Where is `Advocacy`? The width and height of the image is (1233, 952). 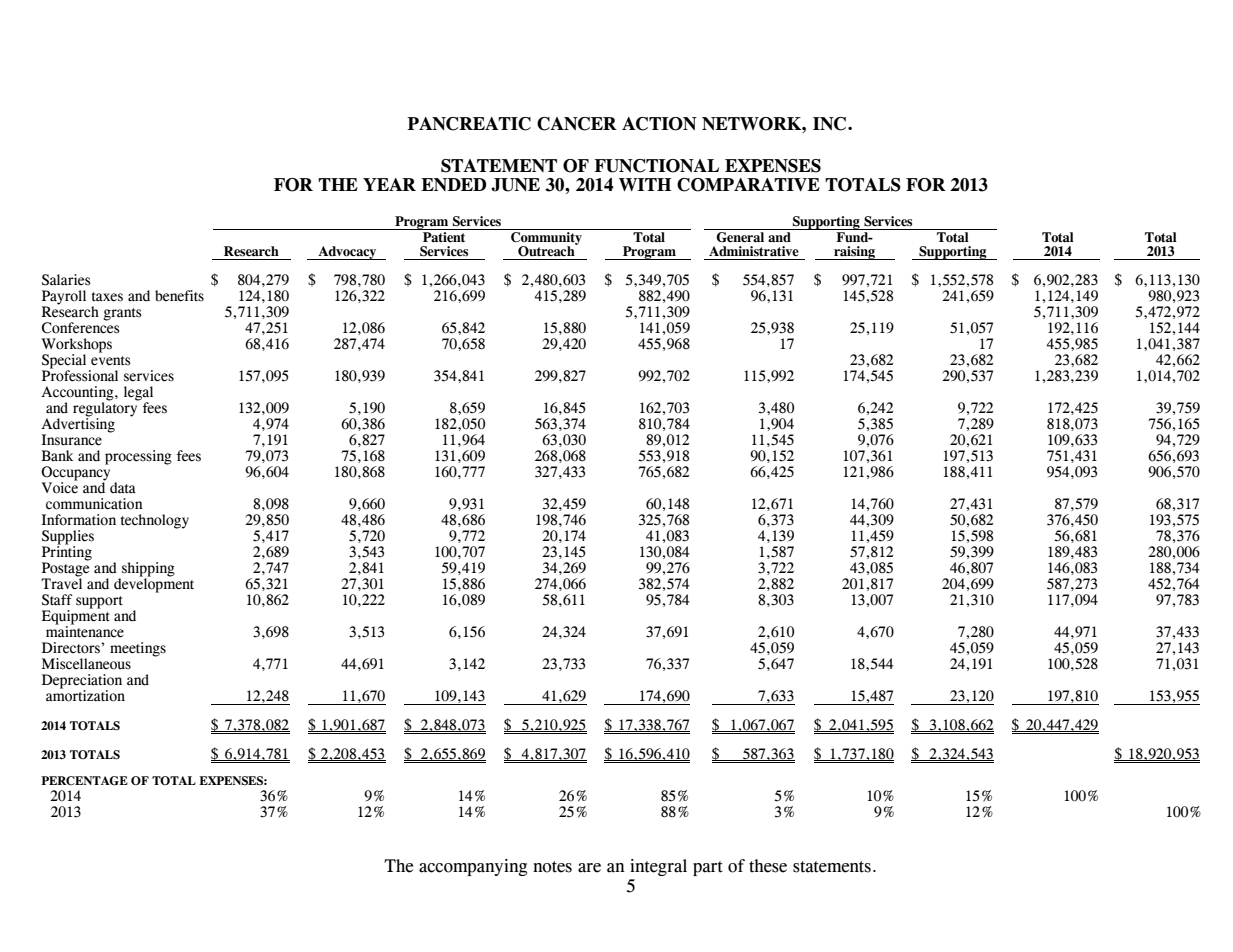
Advocacy is located at coordinates (347, 253).
